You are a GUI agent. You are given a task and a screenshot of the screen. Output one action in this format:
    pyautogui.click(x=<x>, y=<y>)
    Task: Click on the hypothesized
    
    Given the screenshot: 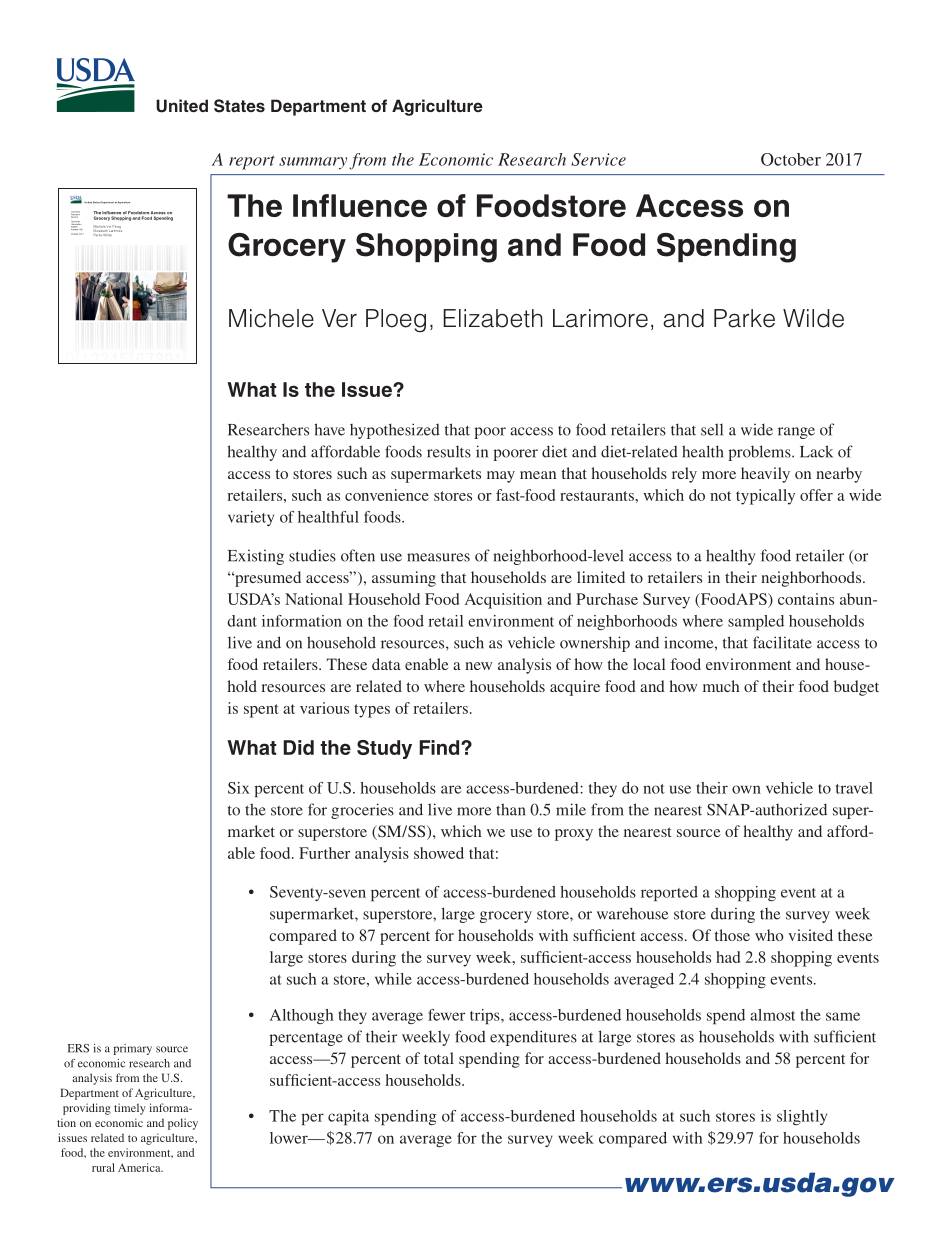 What is the action you would take?
    pyautogui.click(x=395, y=431)
